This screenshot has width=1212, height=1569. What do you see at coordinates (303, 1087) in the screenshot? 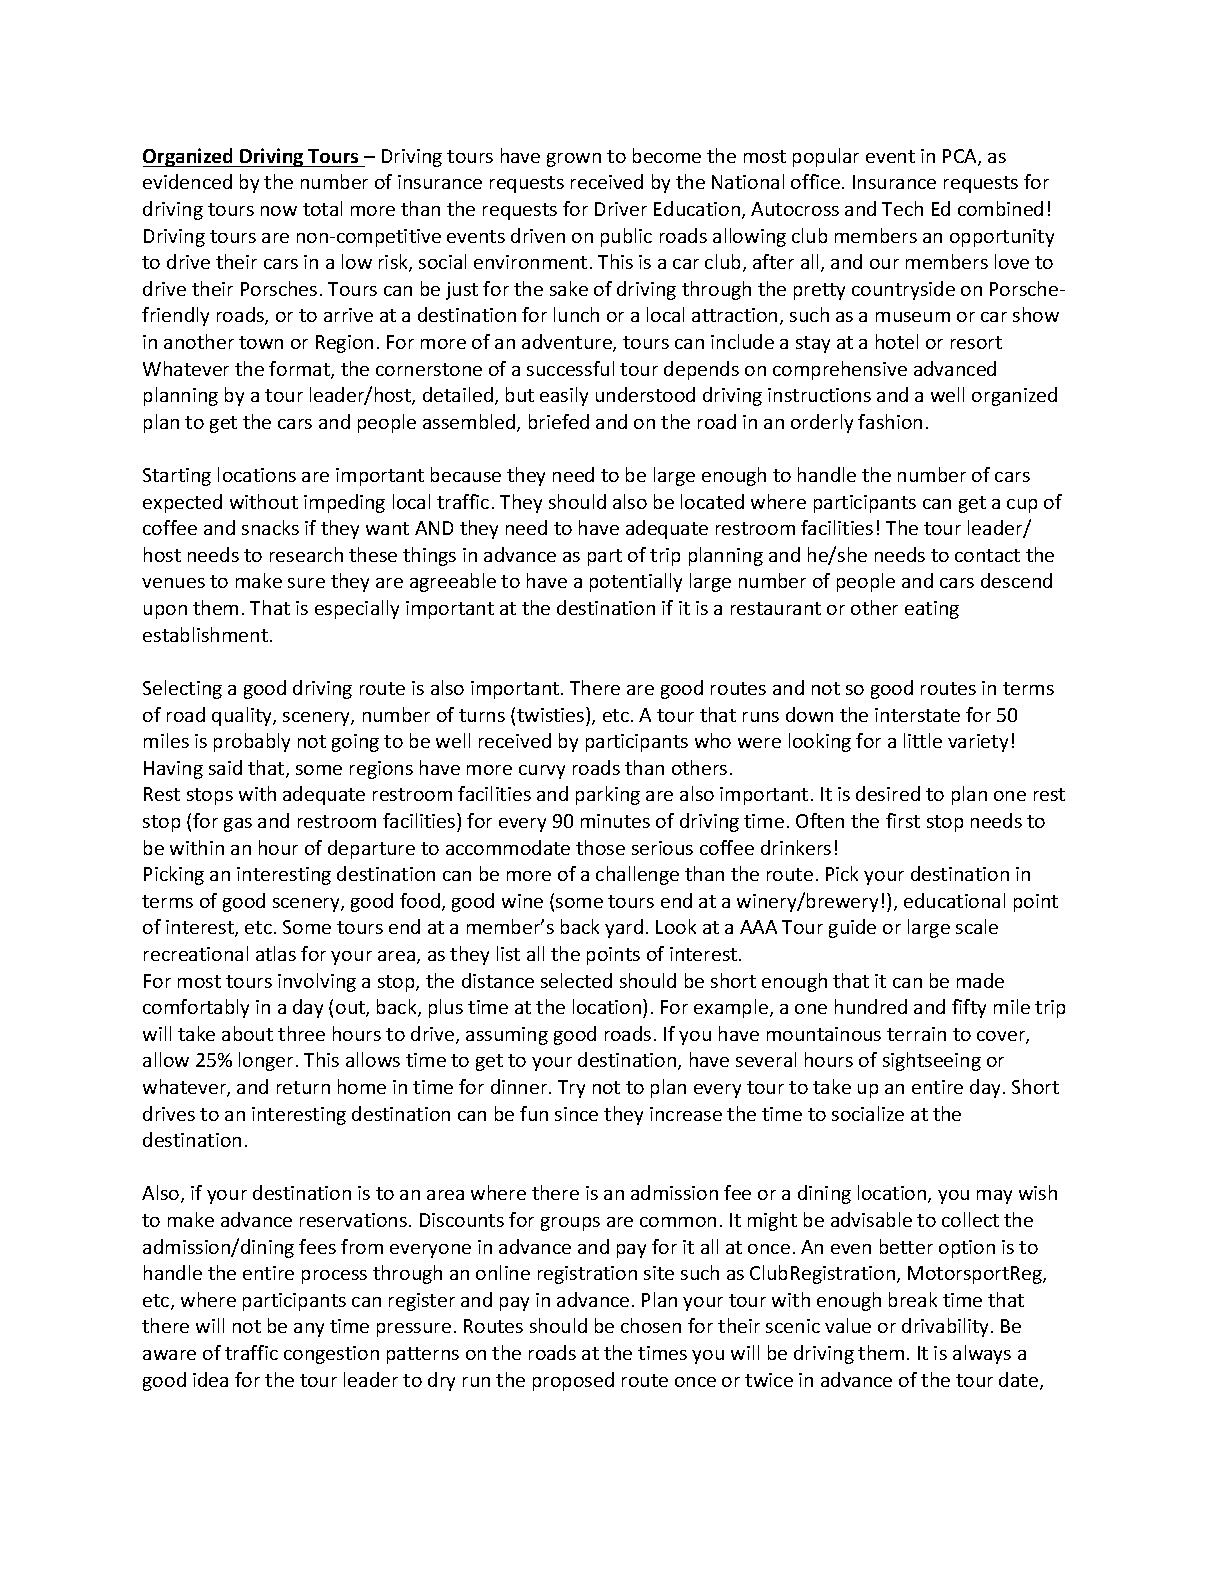
I see `return` at bounding box center [303, 1087].
